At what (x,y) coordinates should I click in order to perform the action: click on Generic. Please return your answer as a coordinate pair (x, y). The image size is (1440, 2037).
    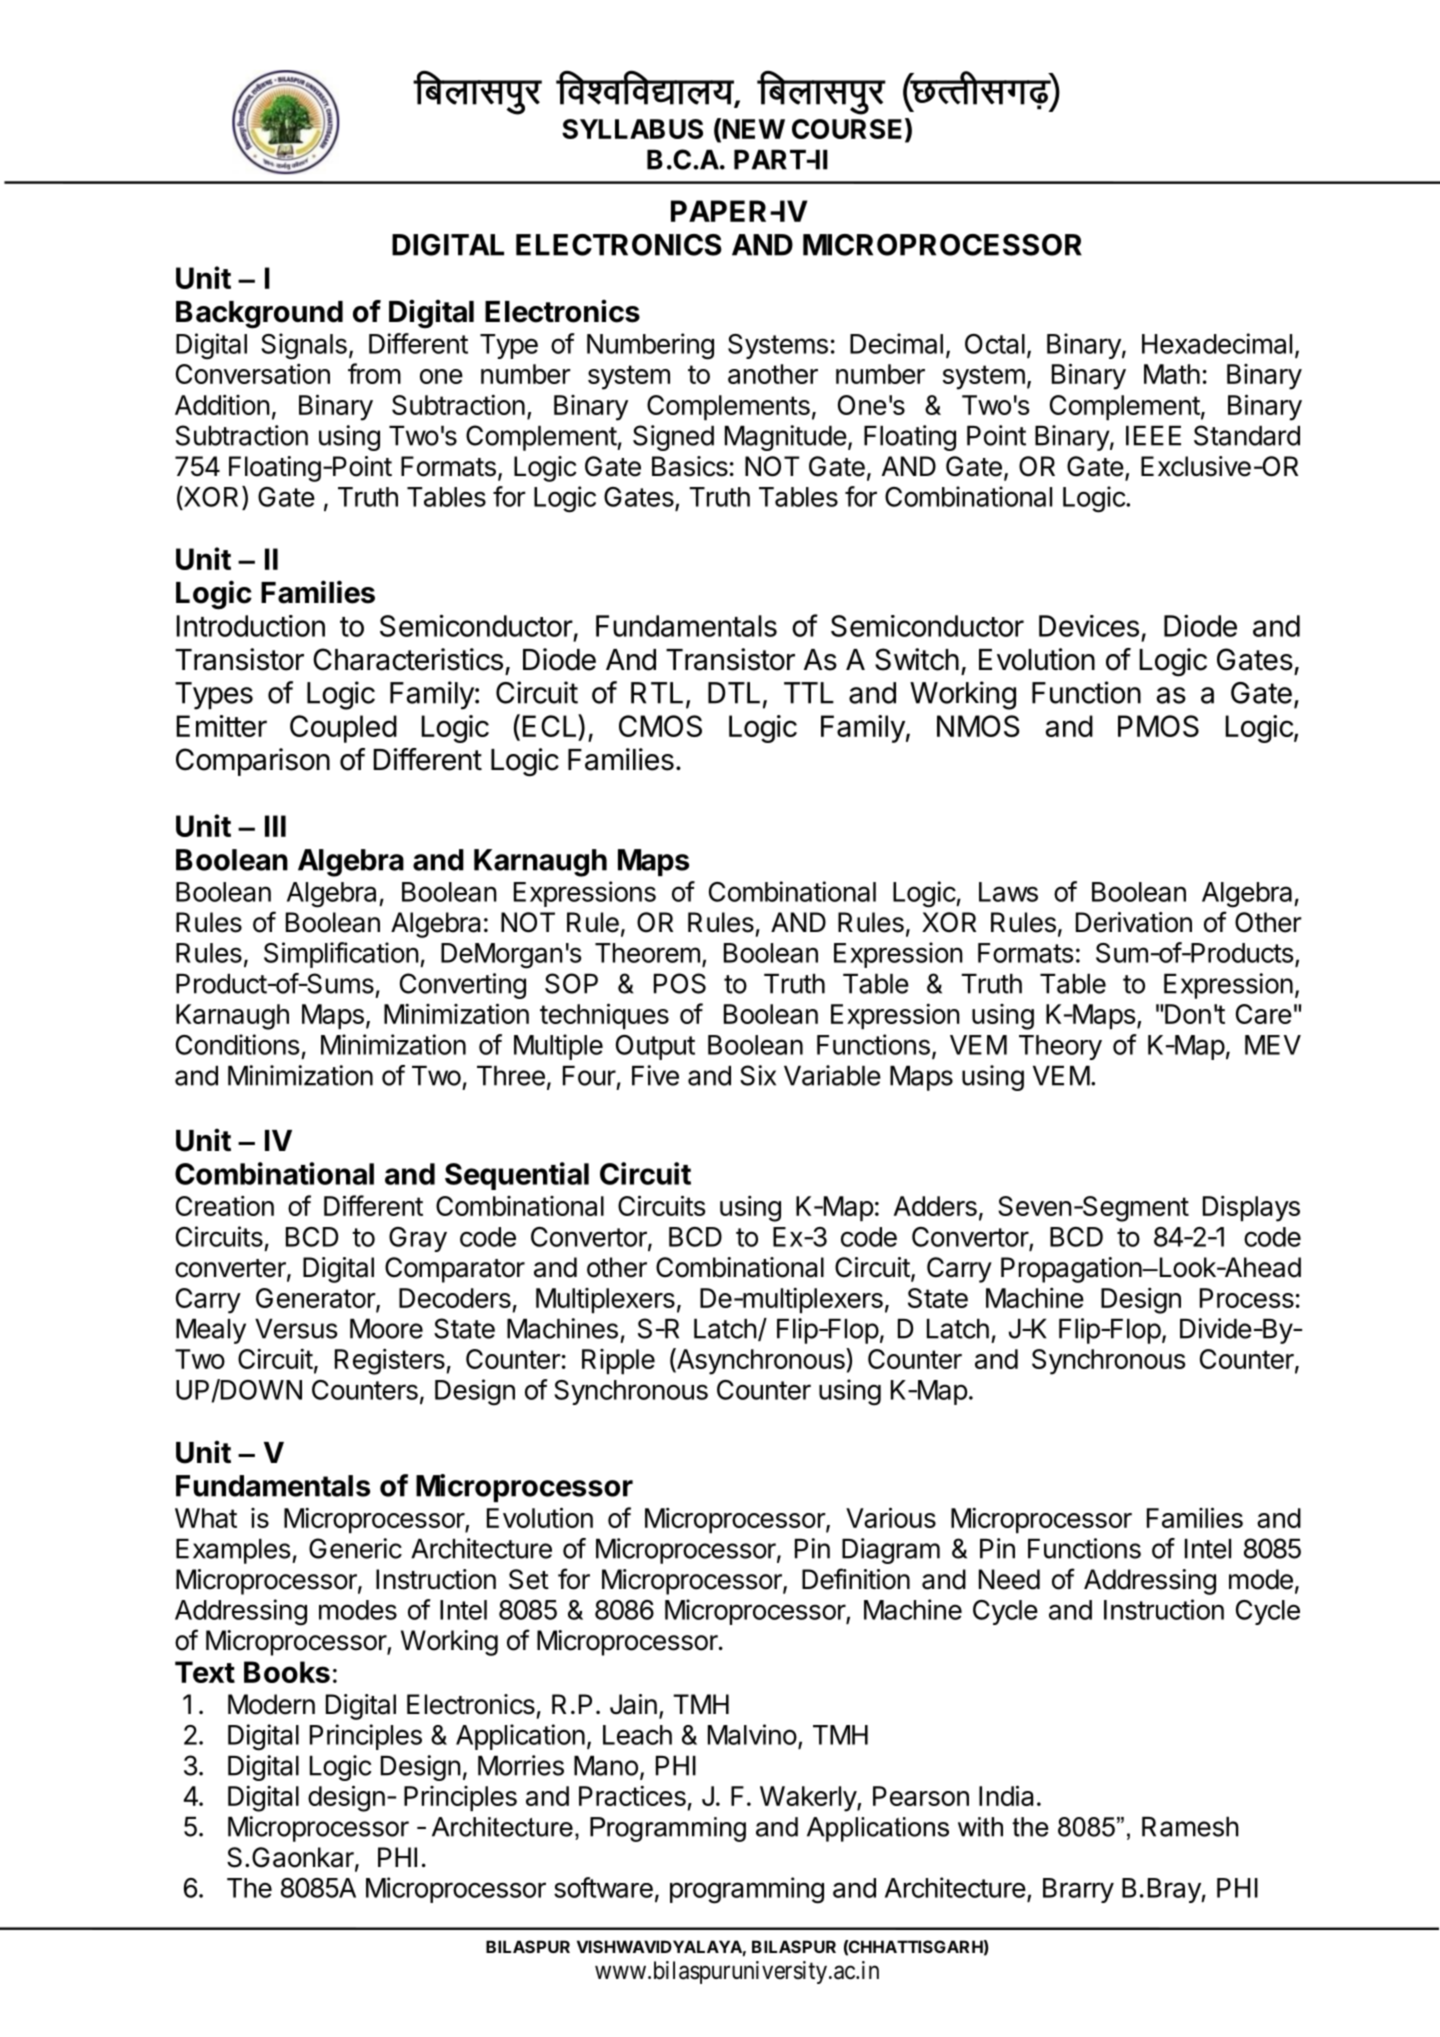
    Looking at the image, I should click on (355, 1548).
